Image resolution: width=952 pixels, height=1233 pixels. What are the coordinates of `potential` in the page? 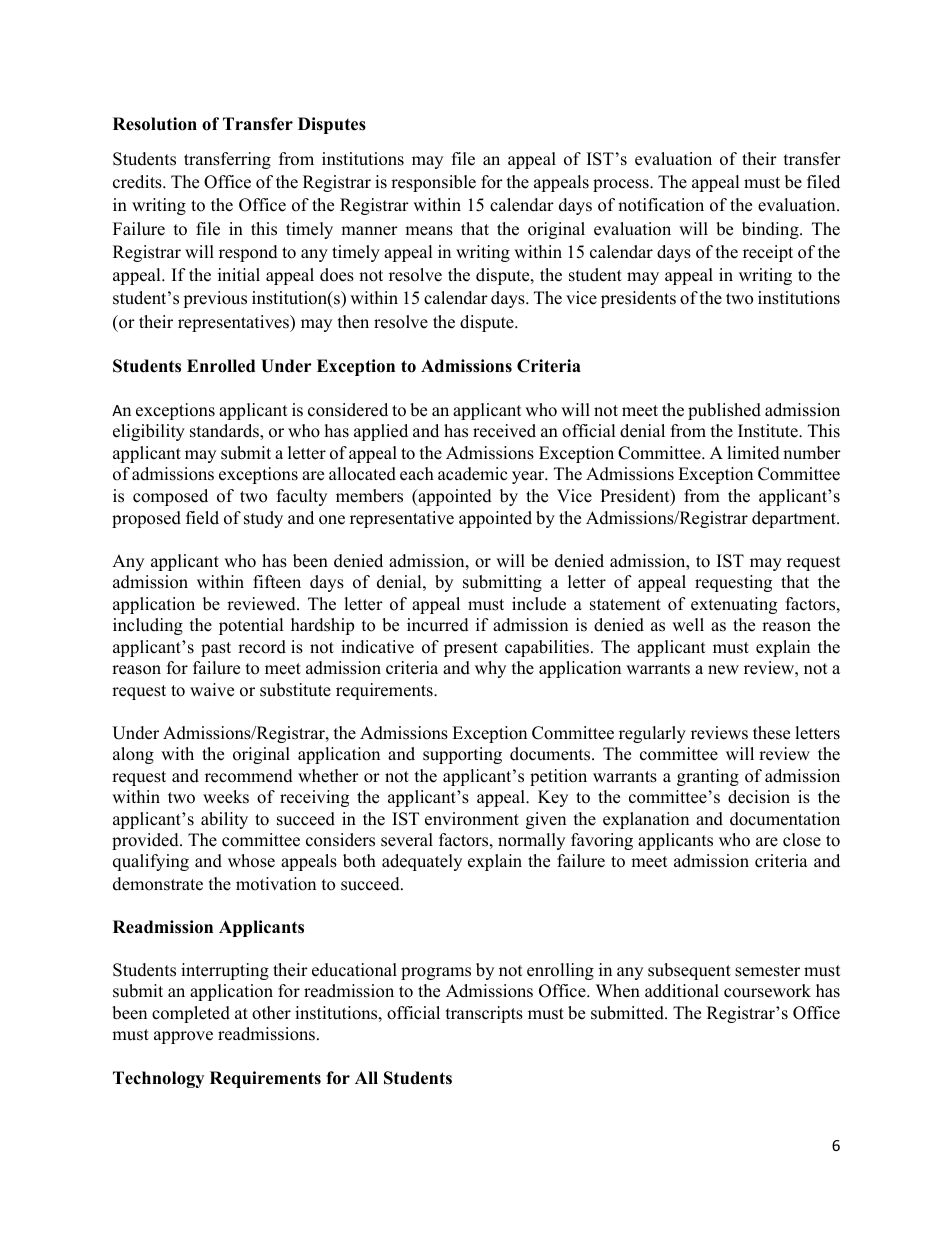 It's located at (251, 626).
